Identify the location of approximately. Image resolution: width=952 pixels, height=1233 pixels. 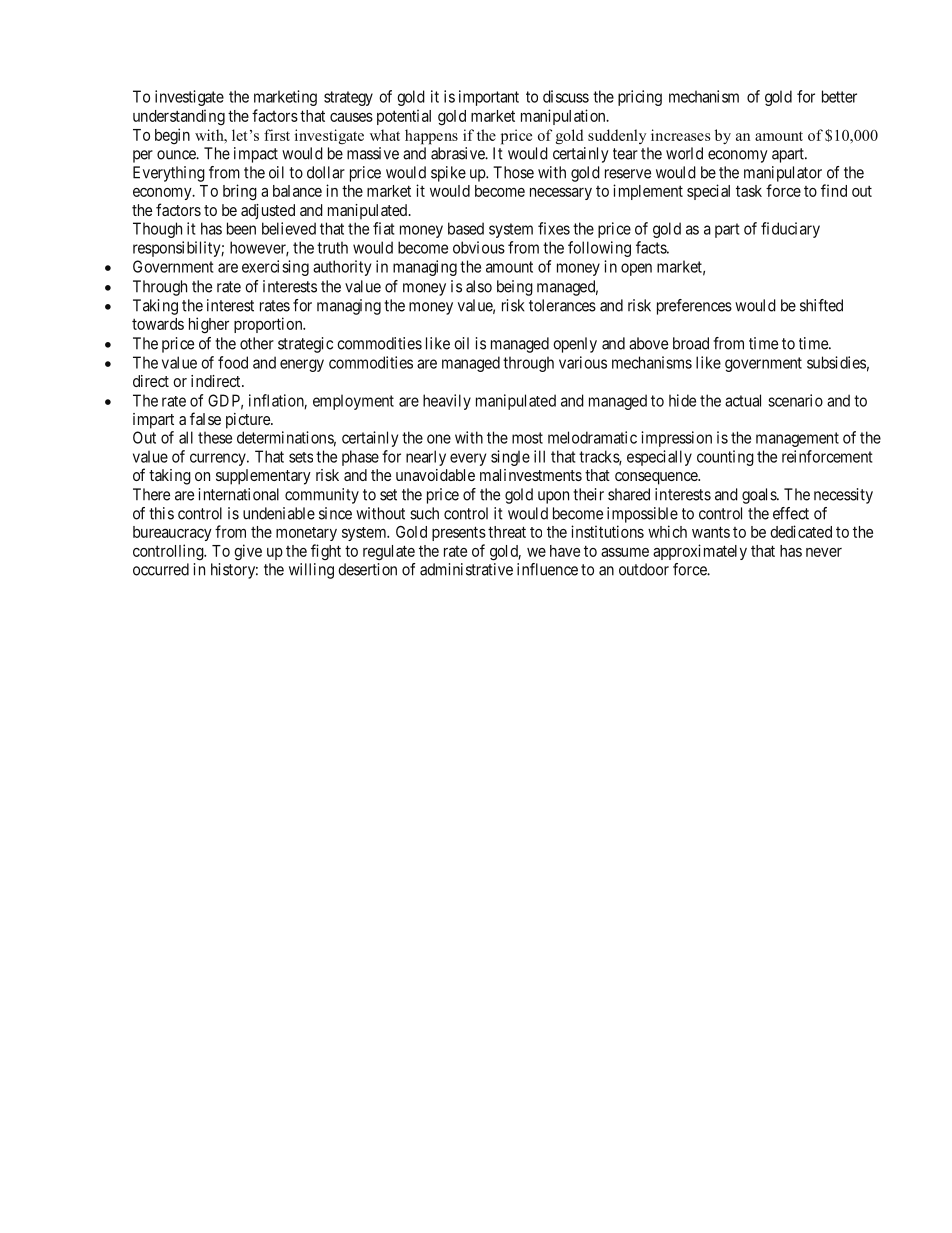
(700, 552).
